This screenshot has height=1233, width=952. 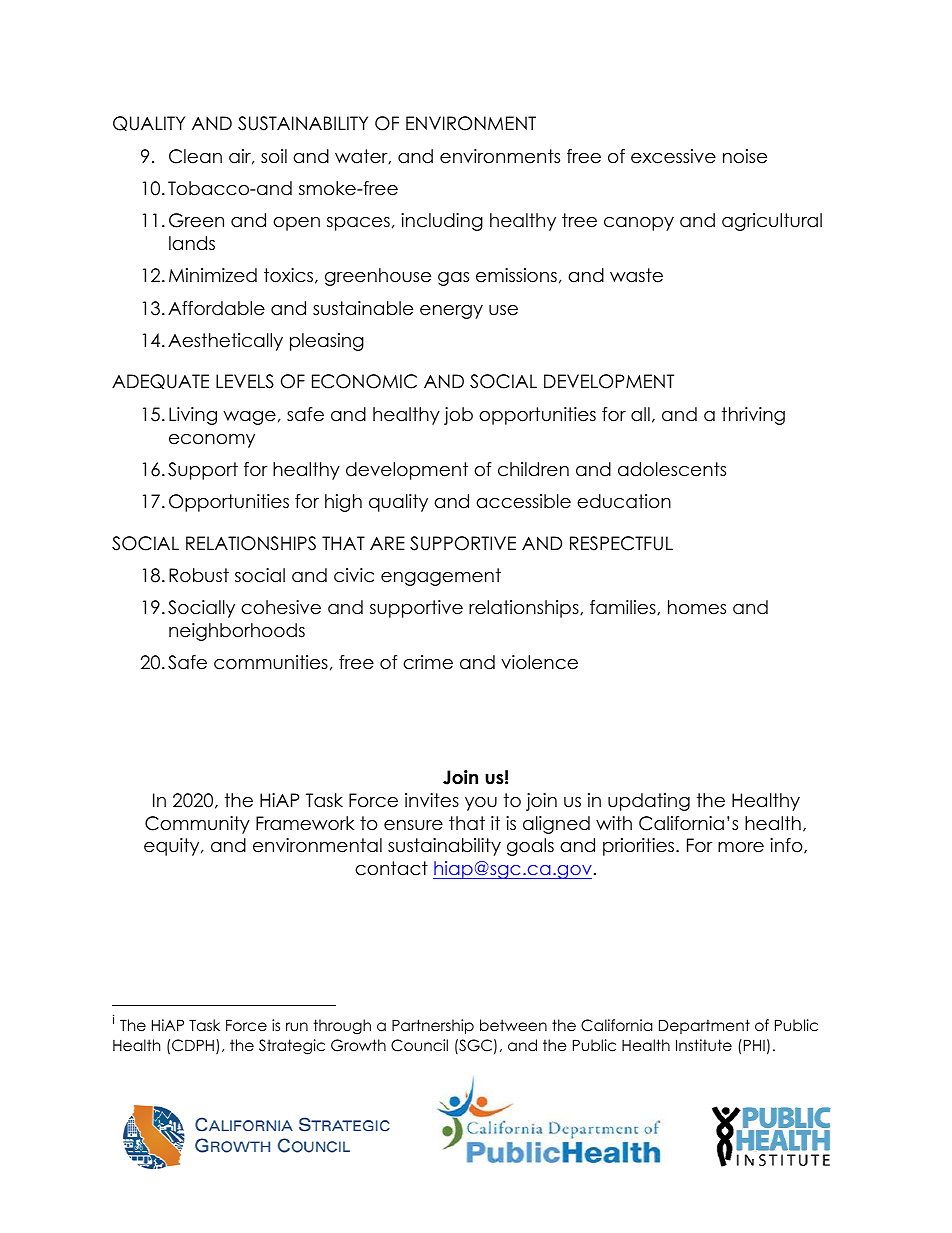 I want to click on soil, so click(x=274, y=156).
